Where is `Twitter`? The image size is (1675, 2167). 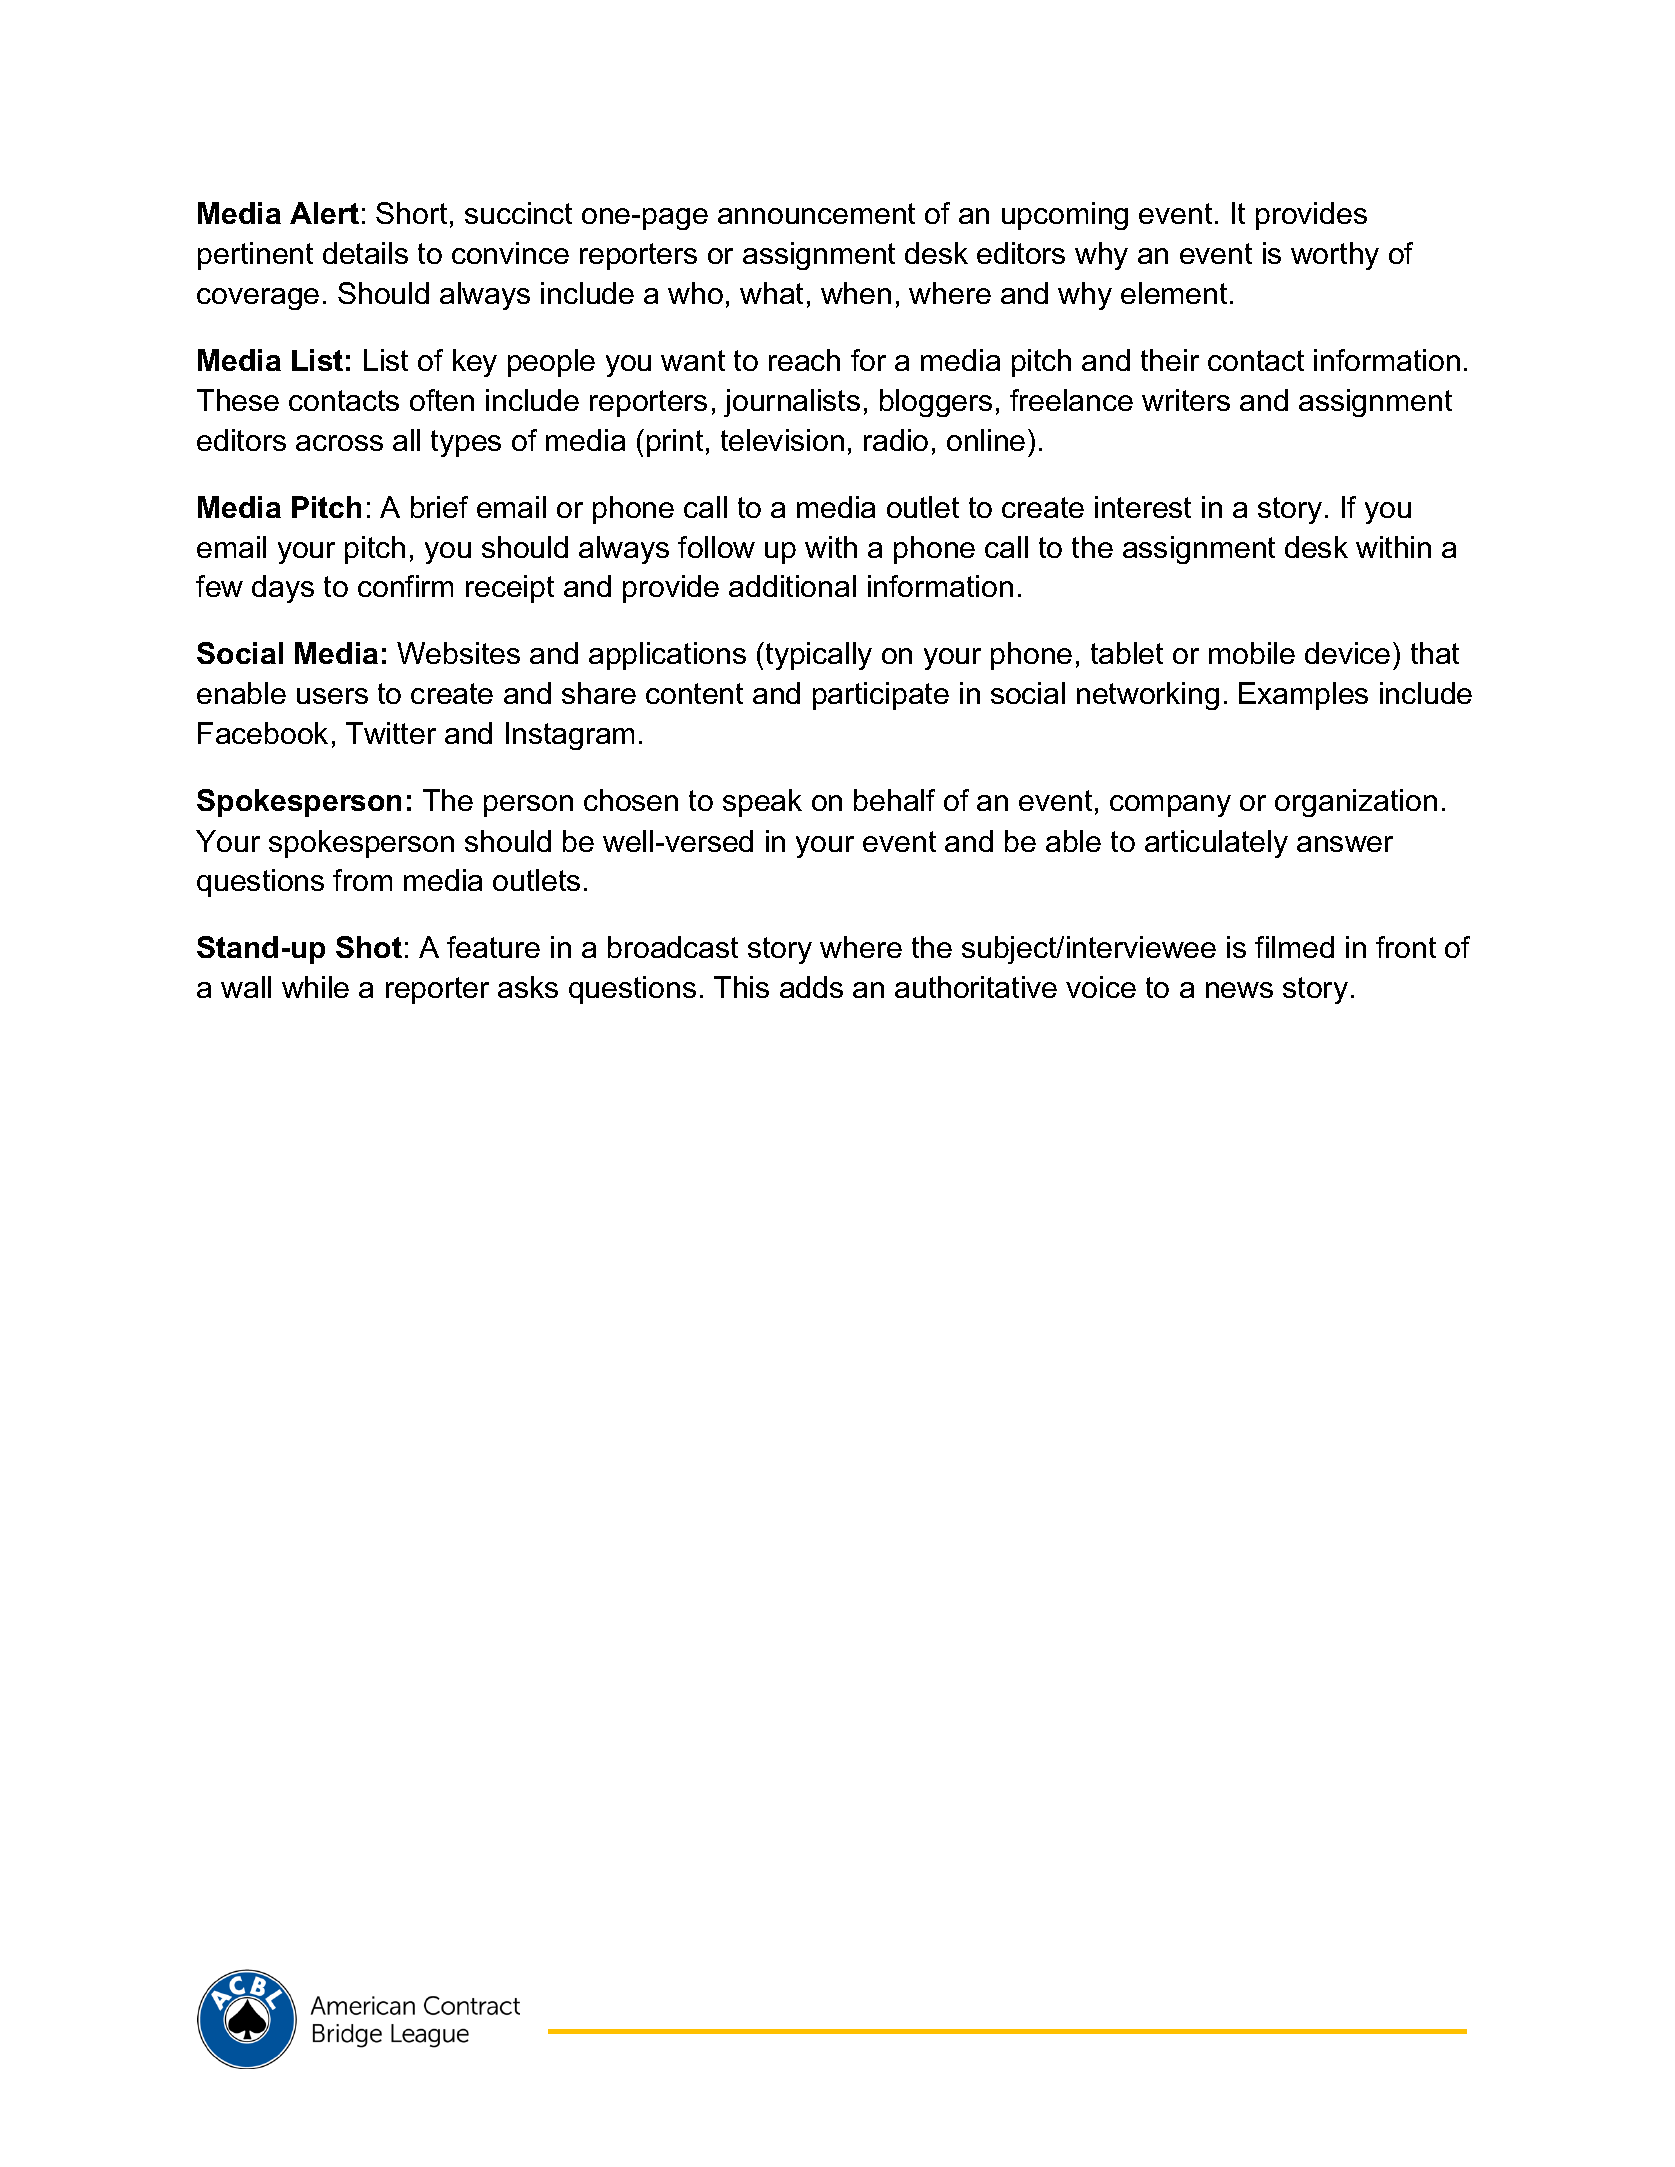
Twitter is located at coordinates (391, 733).
